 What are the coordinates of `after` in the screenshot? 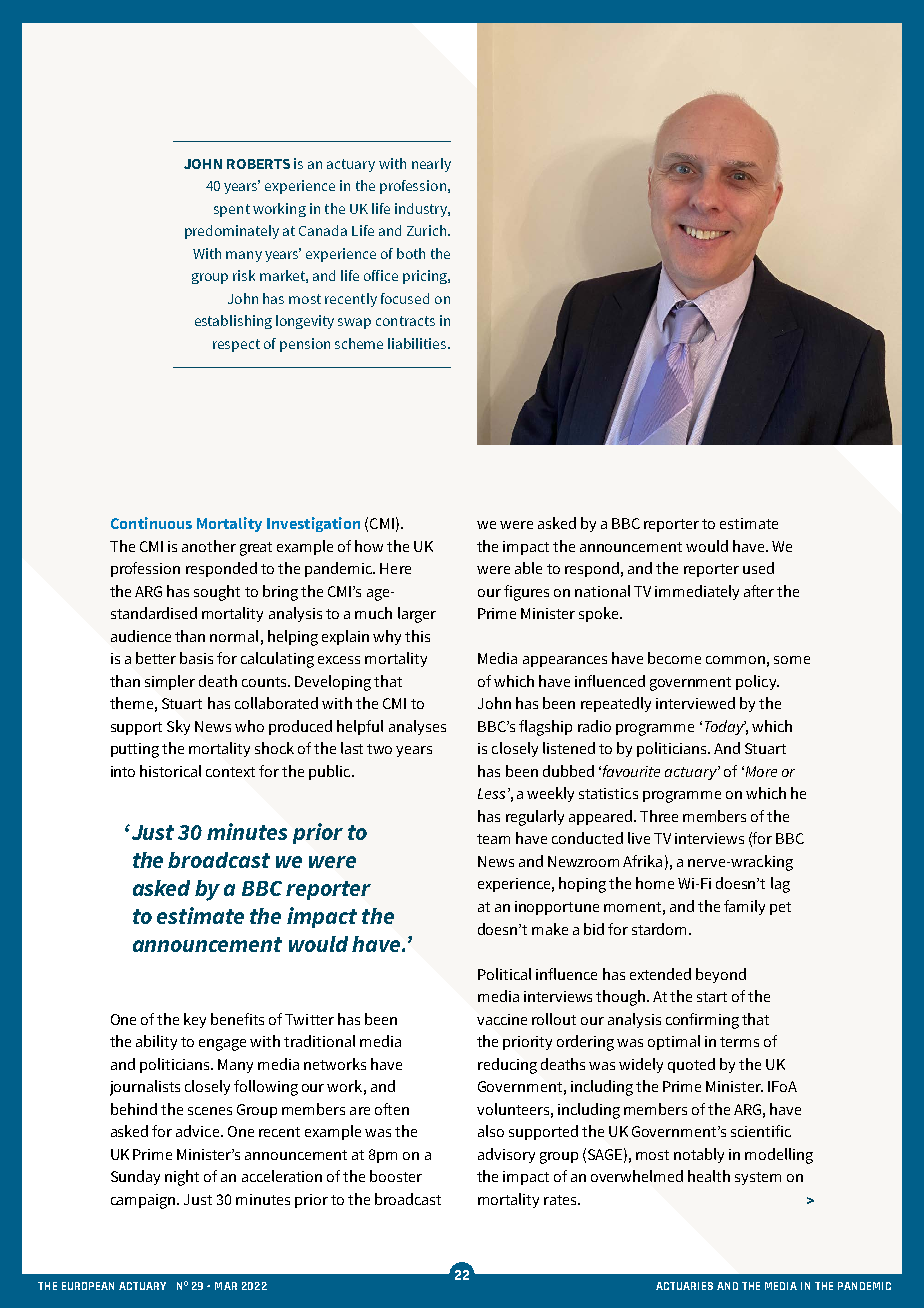 It's located at (759, 591).
